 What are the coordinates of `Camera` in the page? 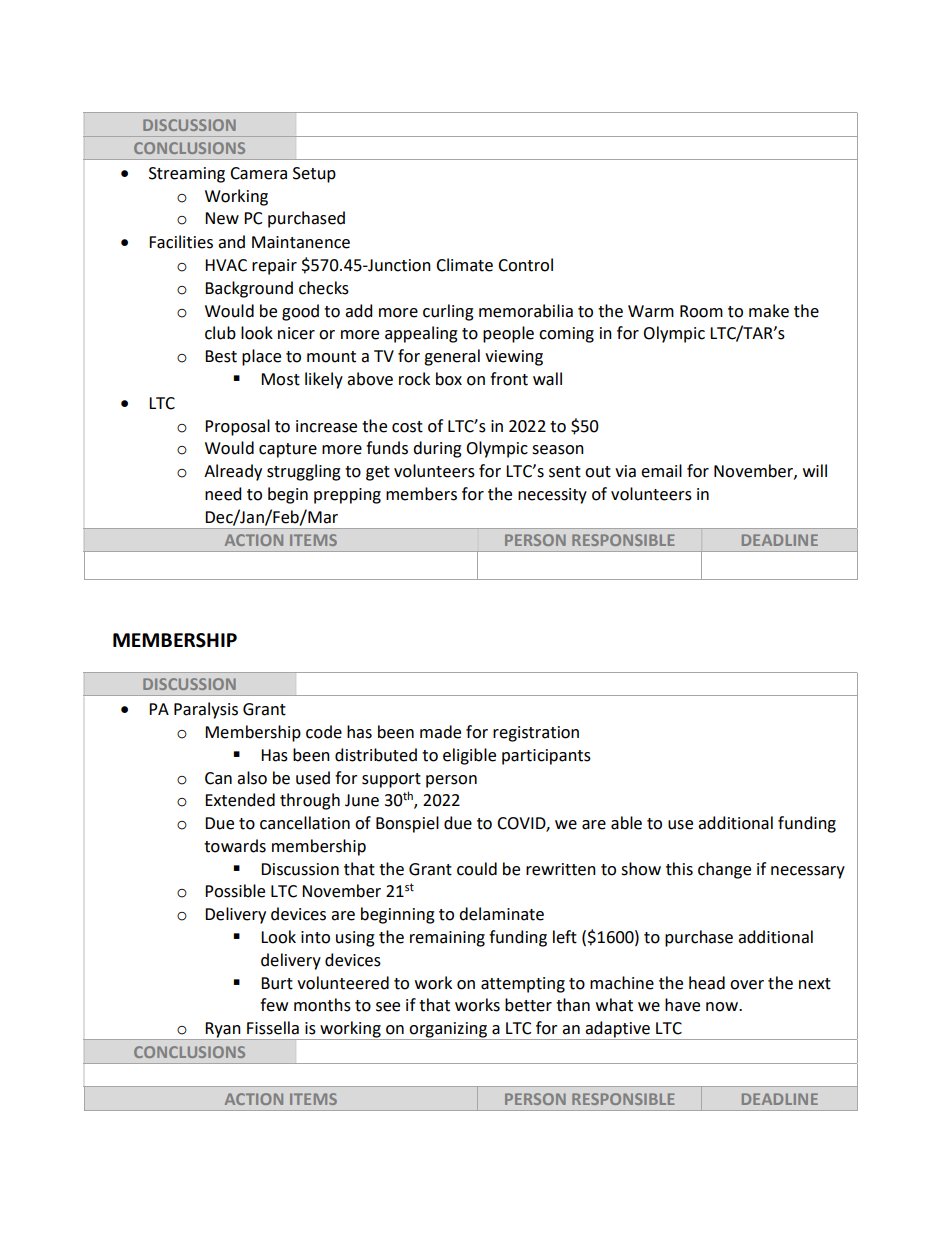 It's located at (258, 173).
